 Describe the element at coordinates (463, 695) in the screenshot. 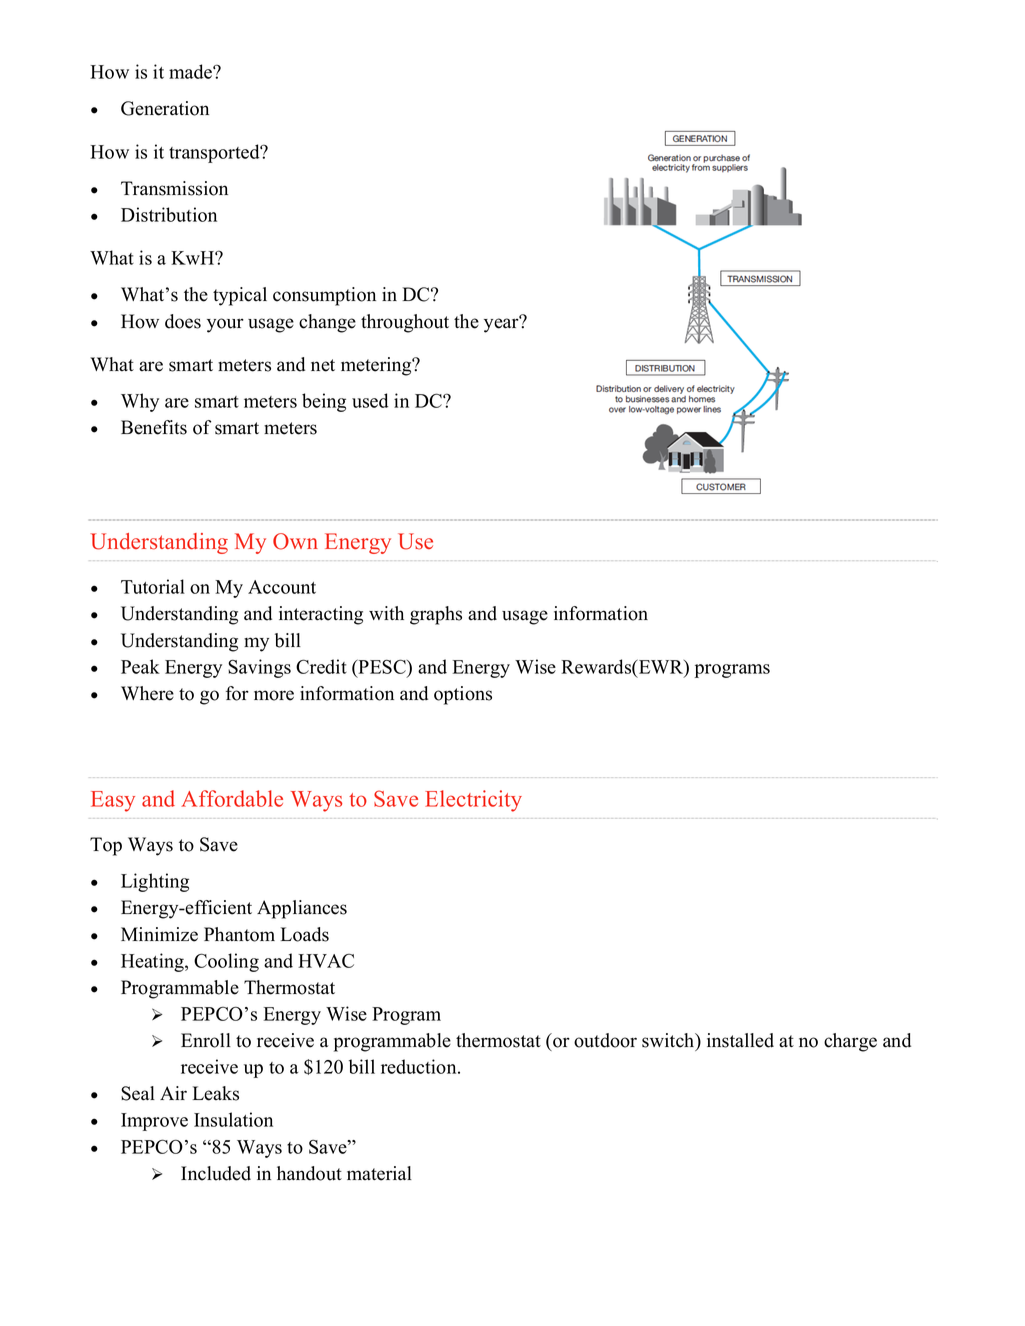

I see `options` at that location.
